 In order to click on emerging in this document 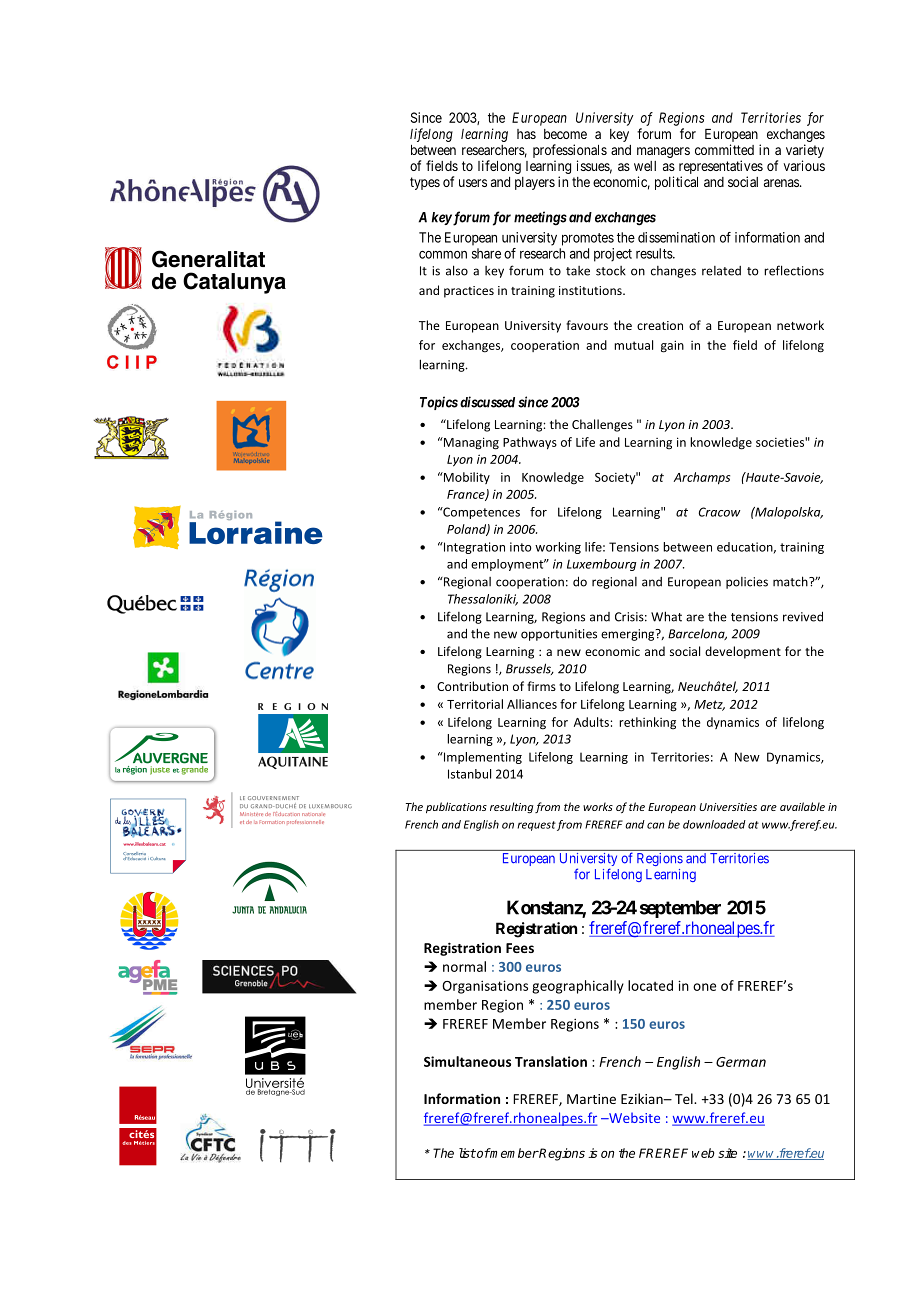, I will do `click(629, 635)`.
